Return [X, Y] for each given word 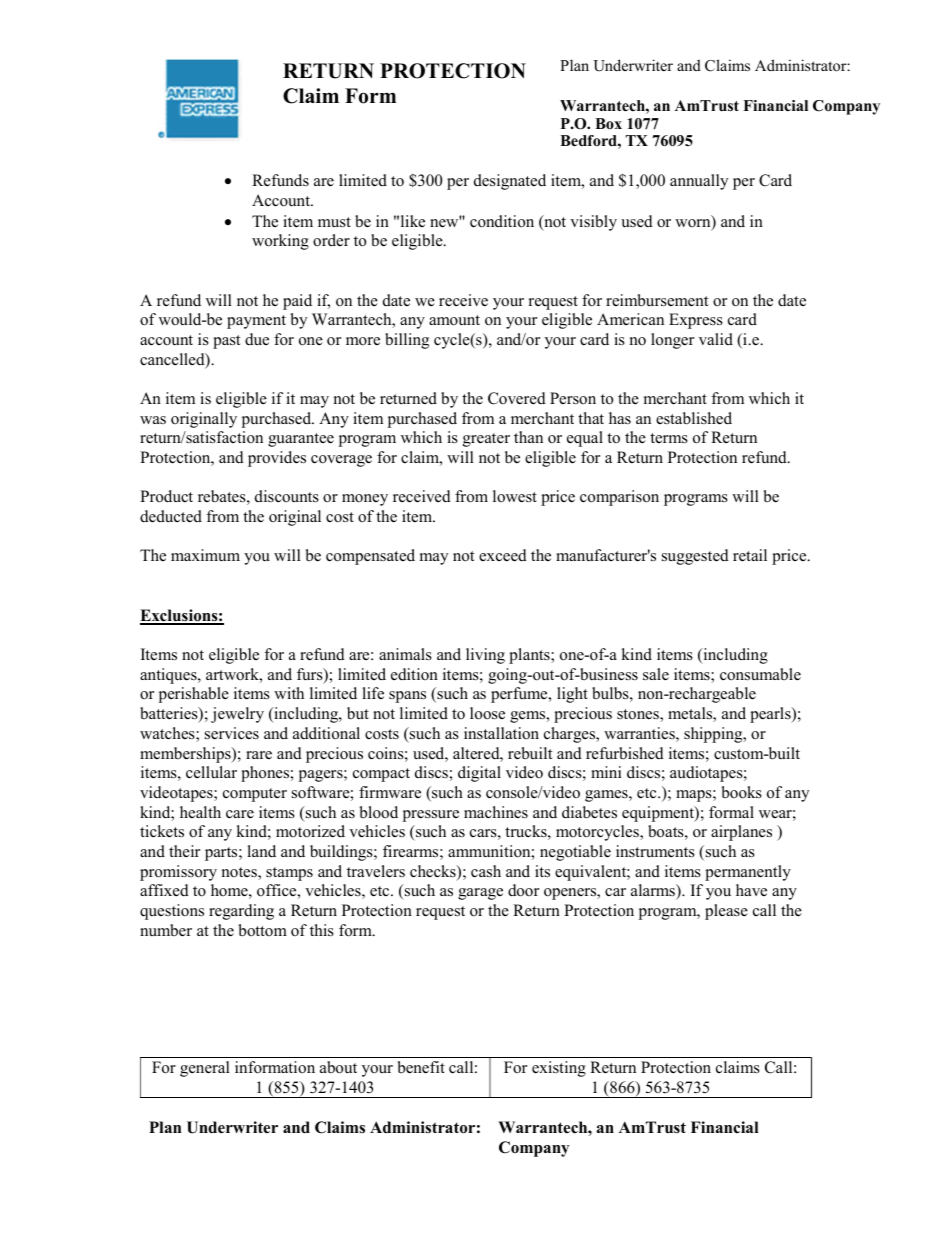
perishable [194, 695]
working [280, 242]
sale [656, 674]
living [485, 656]
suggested [695, 557]
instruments [655, 851]
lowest [515, 496]
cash [486, 871]
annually [699, 182]
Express [696, 321]
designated [510, 182]
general [205, 1069]
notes [240, 873]
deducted [171, 516]
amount [454, 320]
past [227, 342]
